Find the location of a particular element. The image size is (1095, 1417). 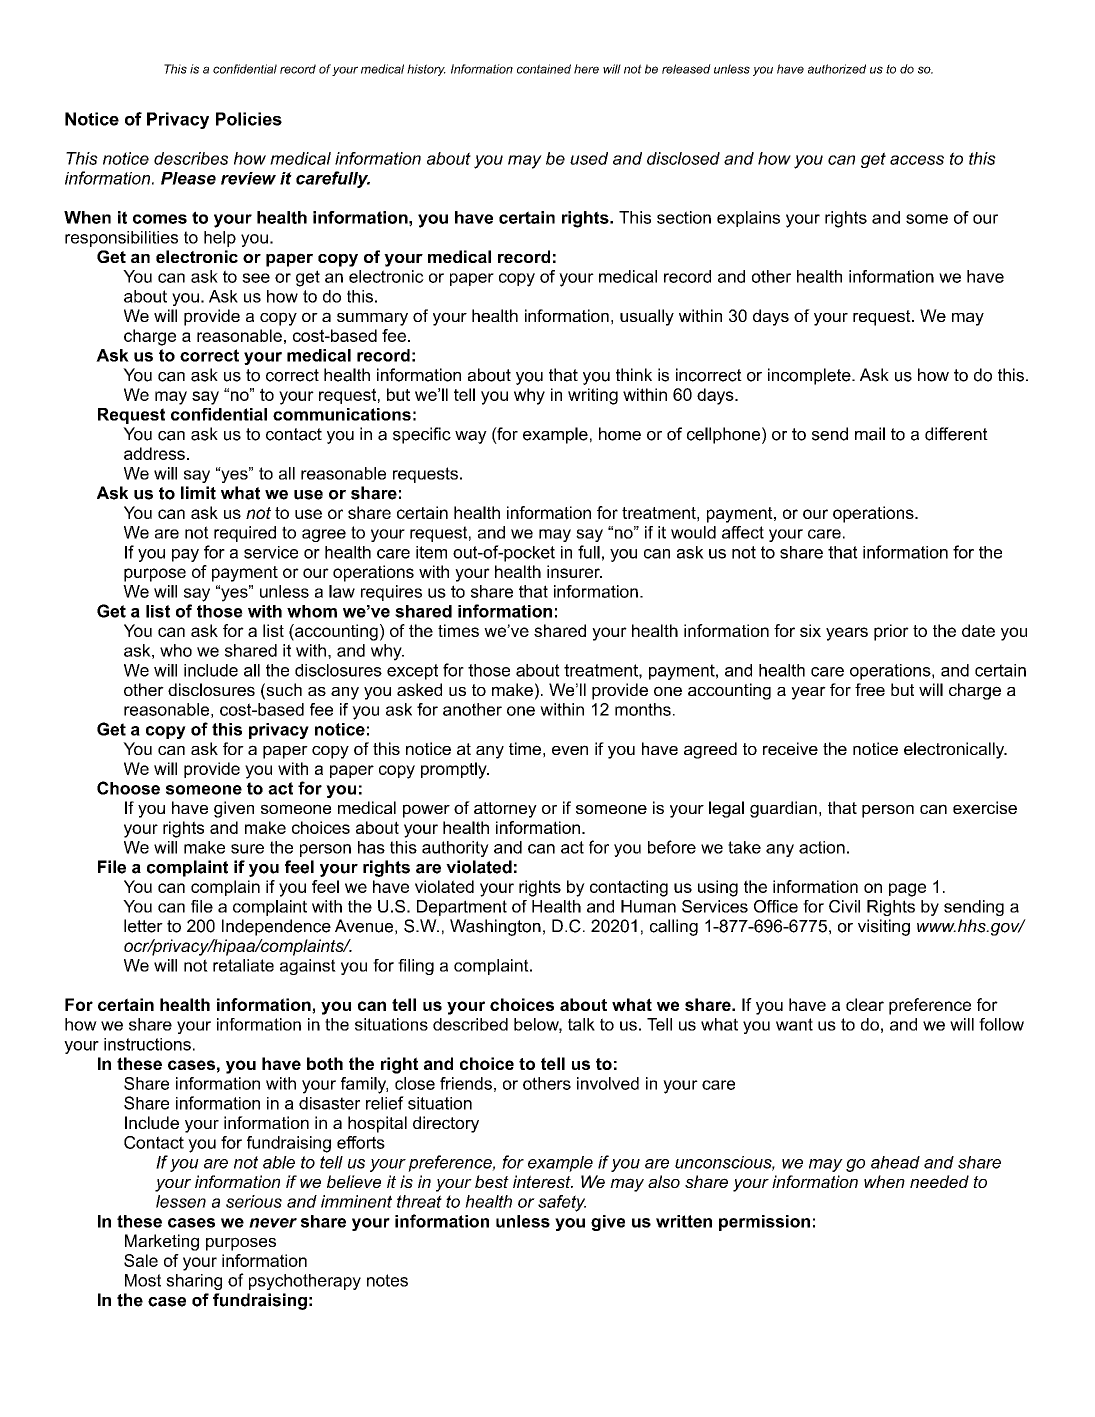

never is located at coordinates (273, 1223).
